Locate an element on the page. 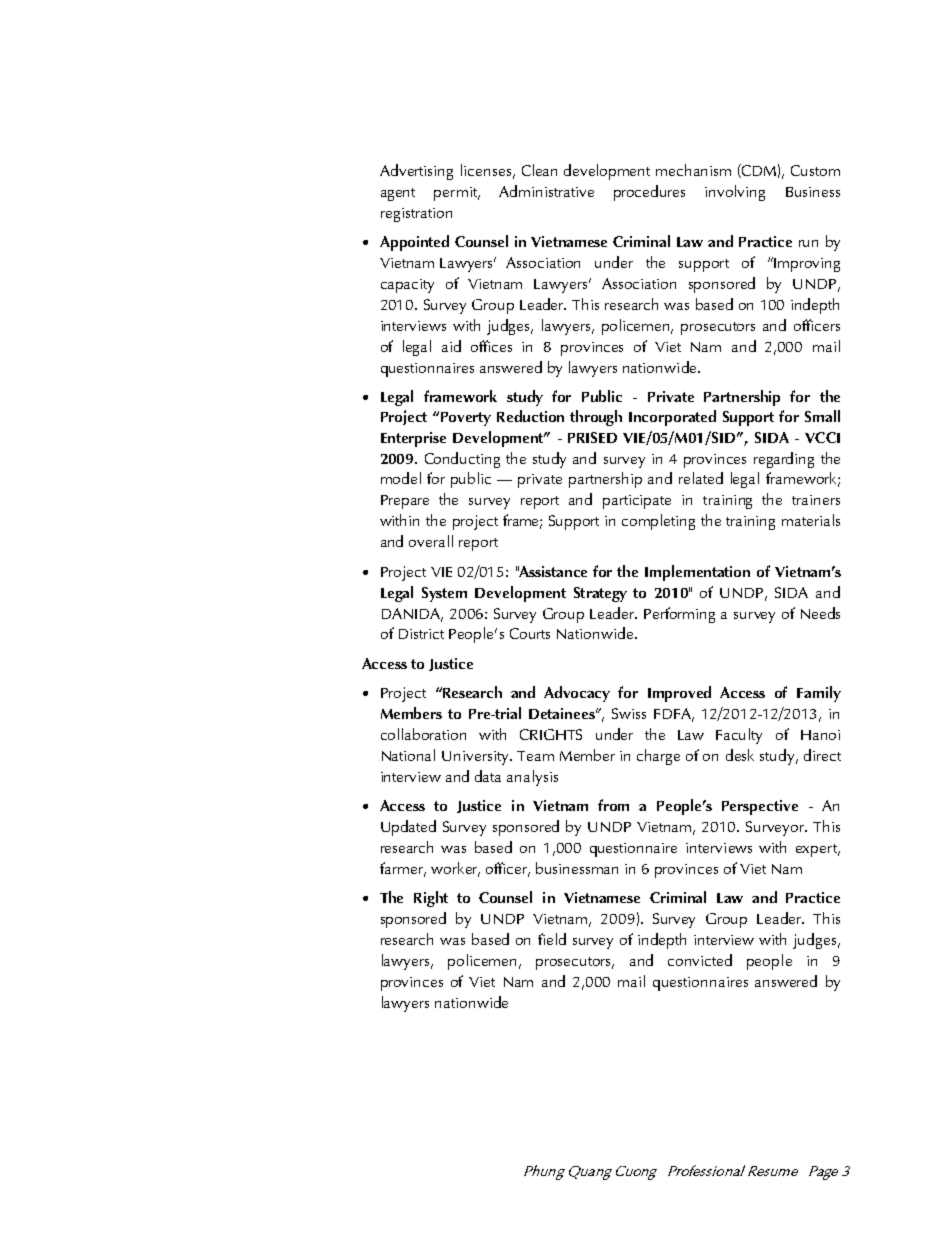 The image size is (952, 1233). field is located at coordinates (552, 939).
